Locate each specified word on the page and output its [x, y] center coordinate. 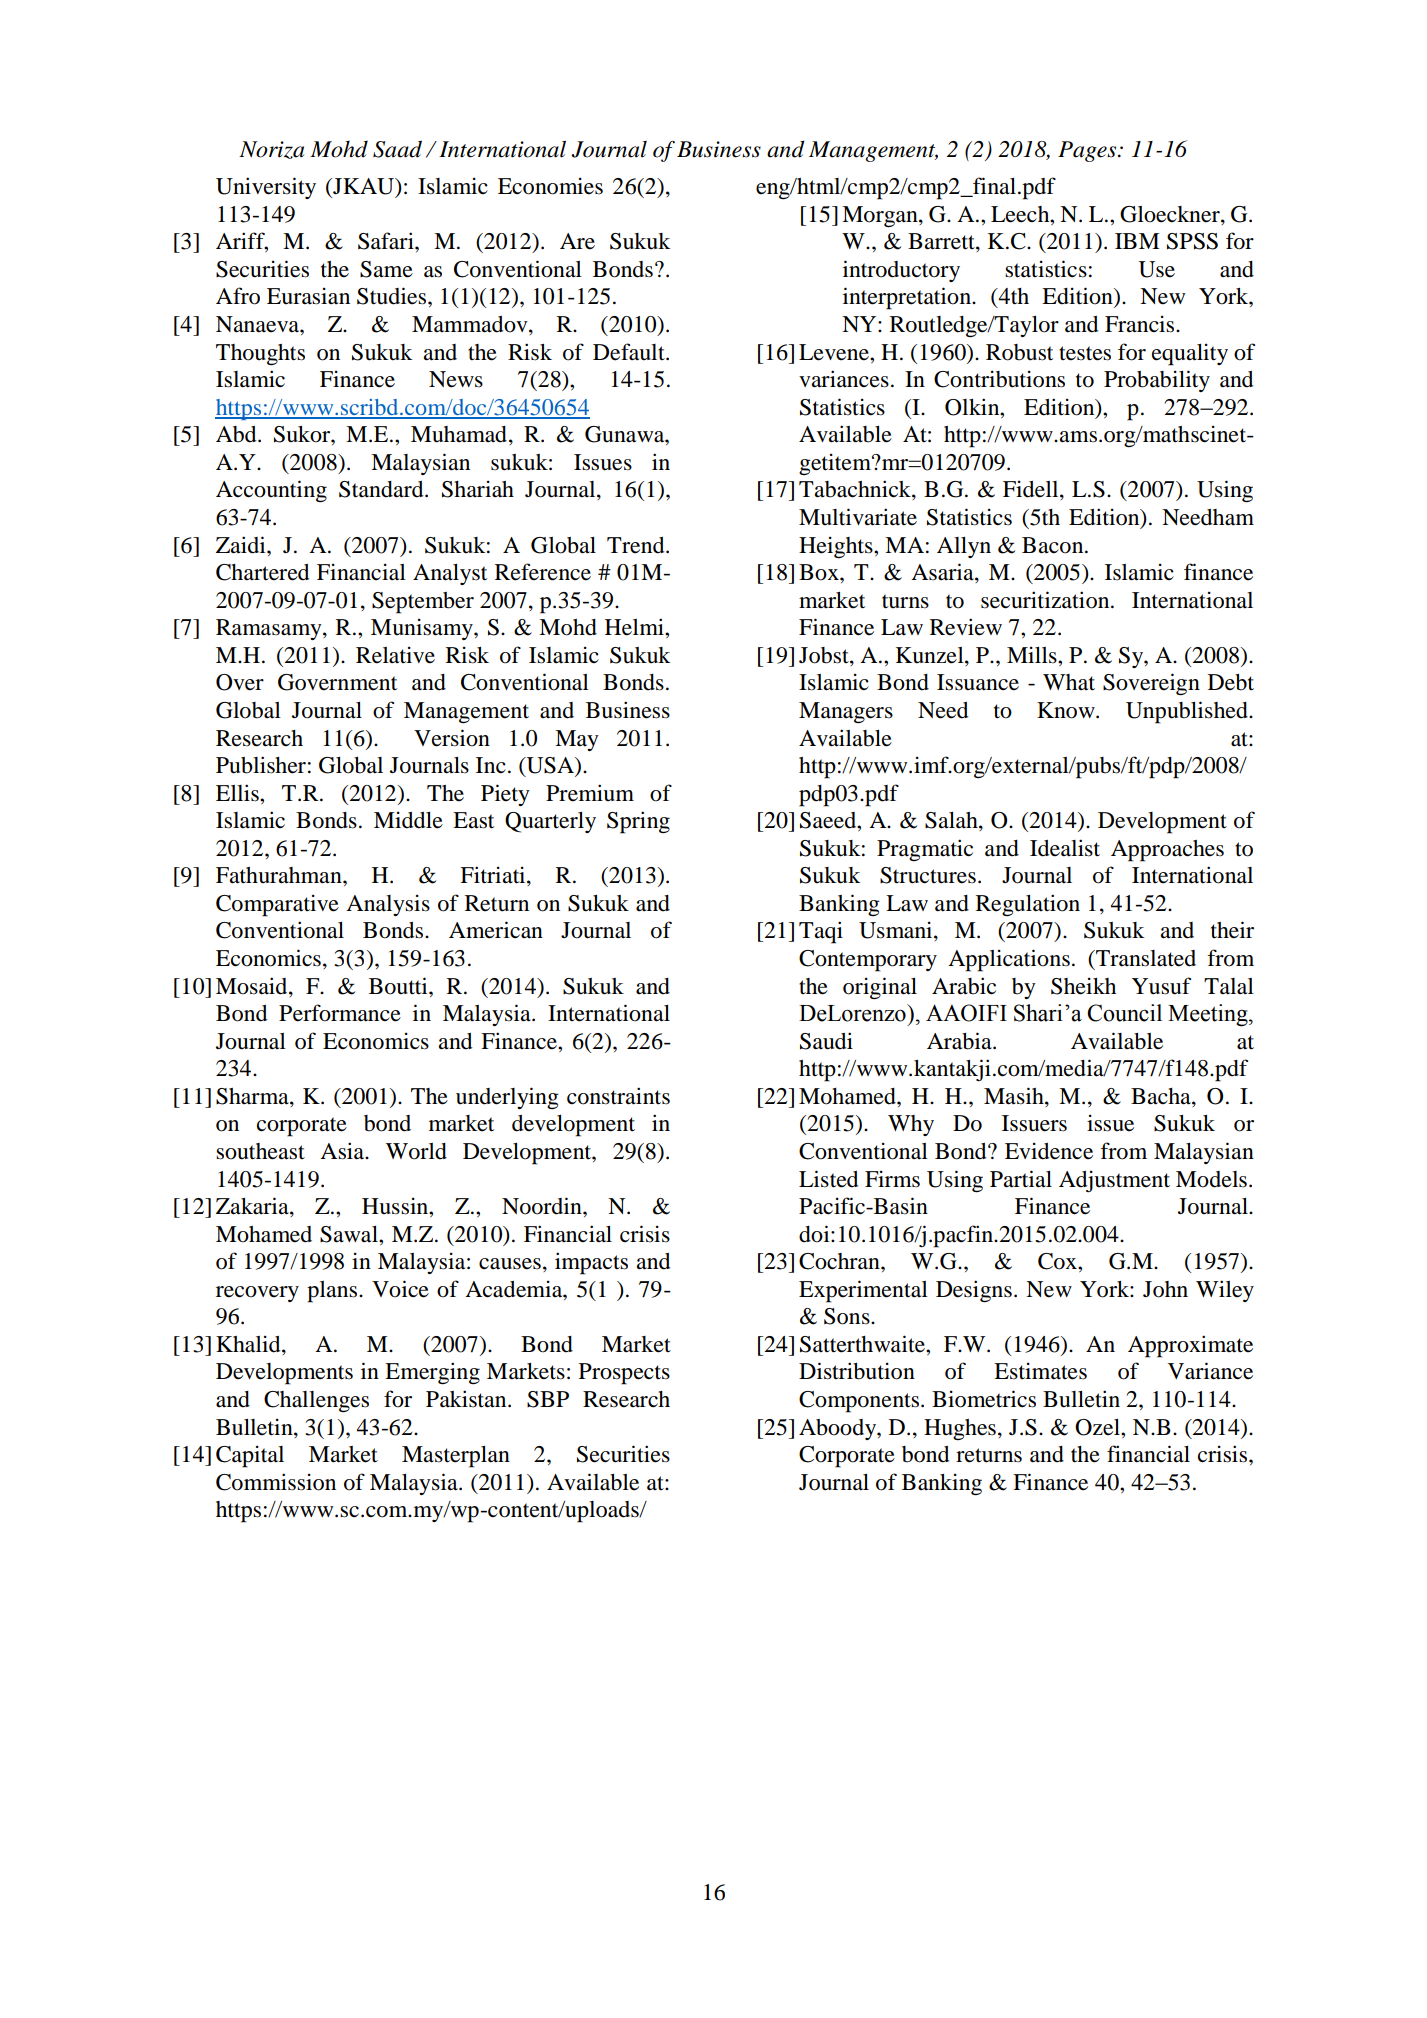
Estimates [1040, 1371]
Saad [397, 149]
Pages [1088, 151]
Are [577, 241]
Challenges [316, 1402]
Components [860, 1402]
